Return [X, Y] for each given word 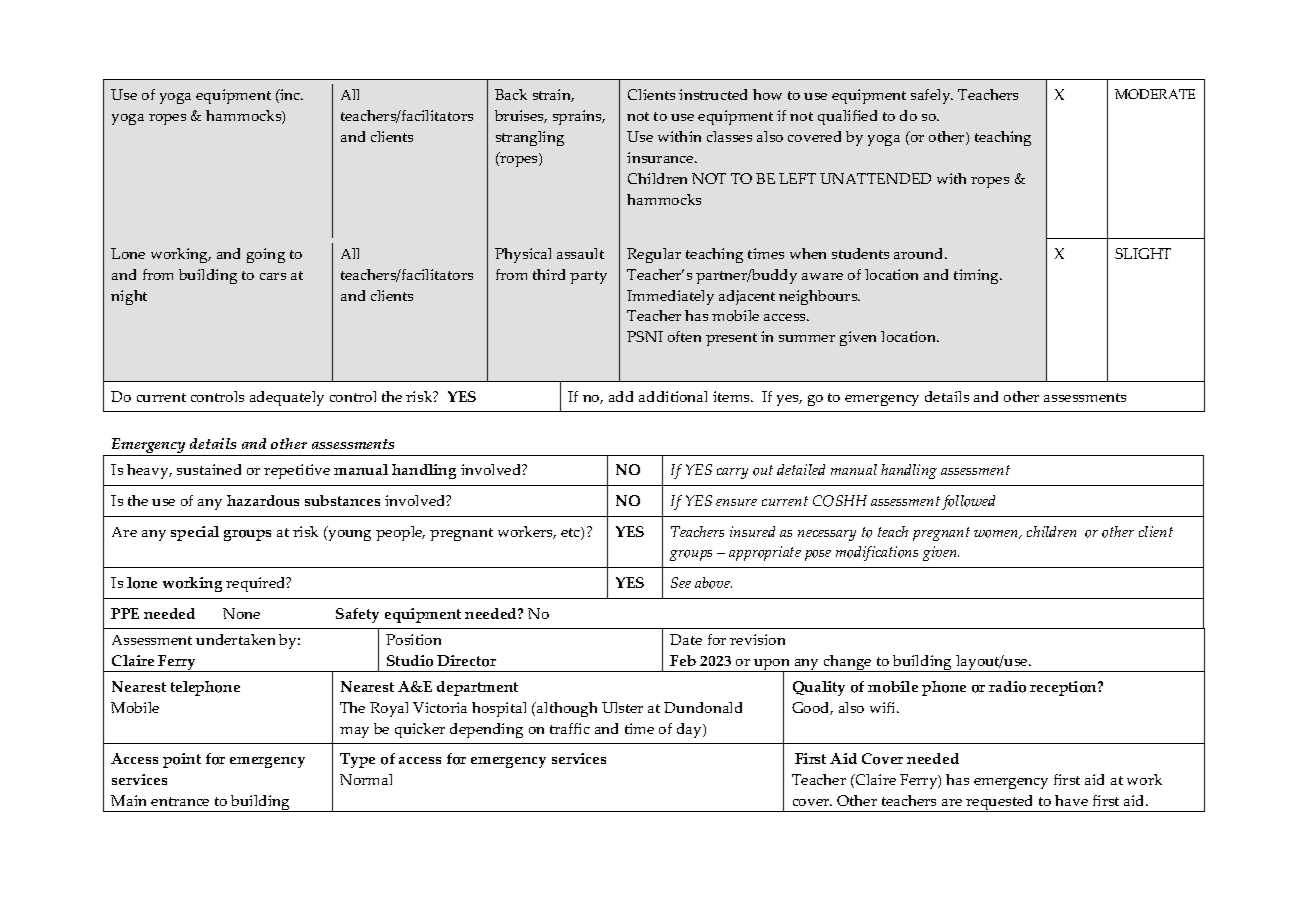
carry [732, 473]
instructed [713, 94]
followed [968, 502]
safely [932, 96]
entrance [180, 801]
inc [290, 96]
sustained [209, 469]
